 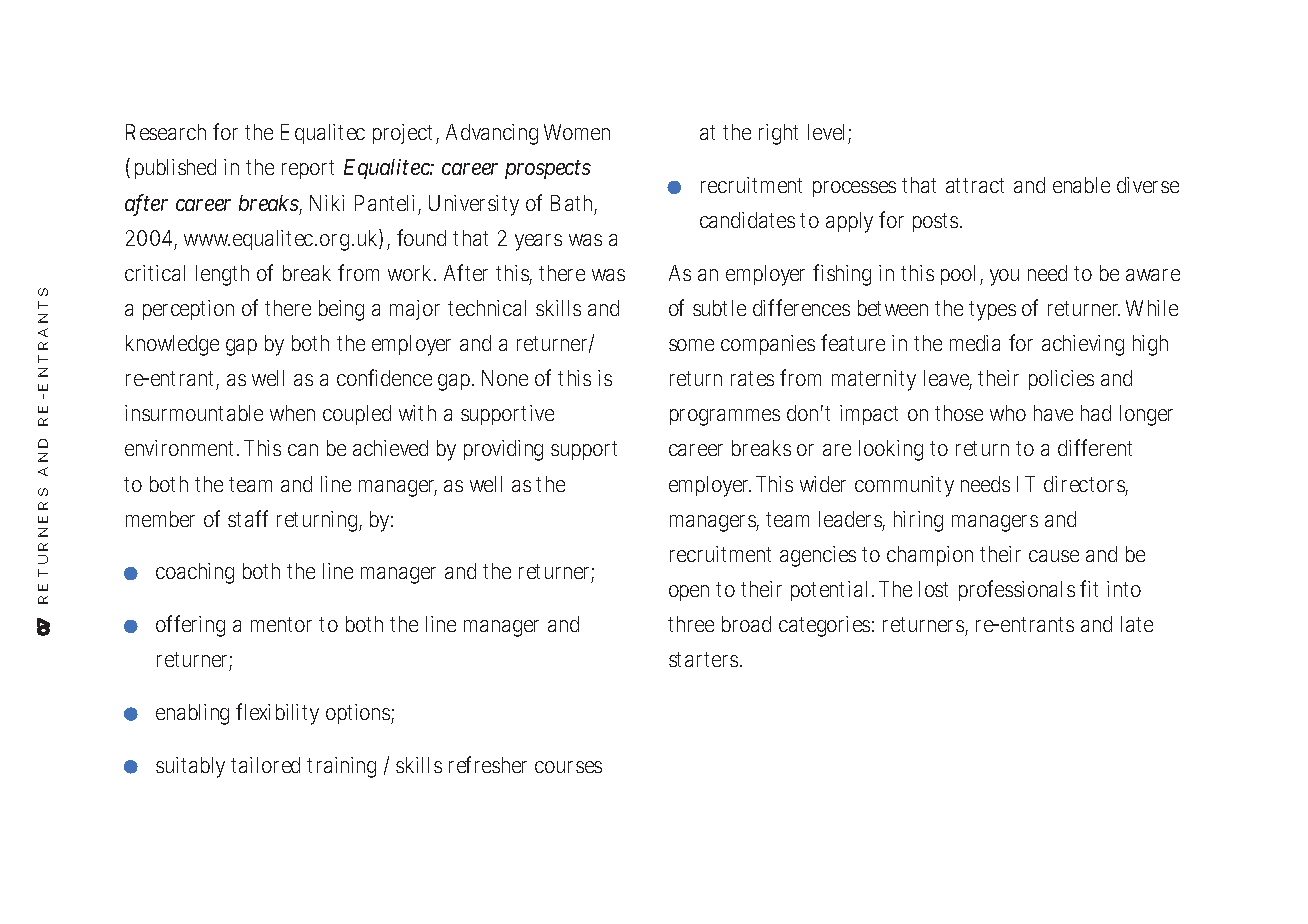 I want to click on when, so click(x=292, y=413).
